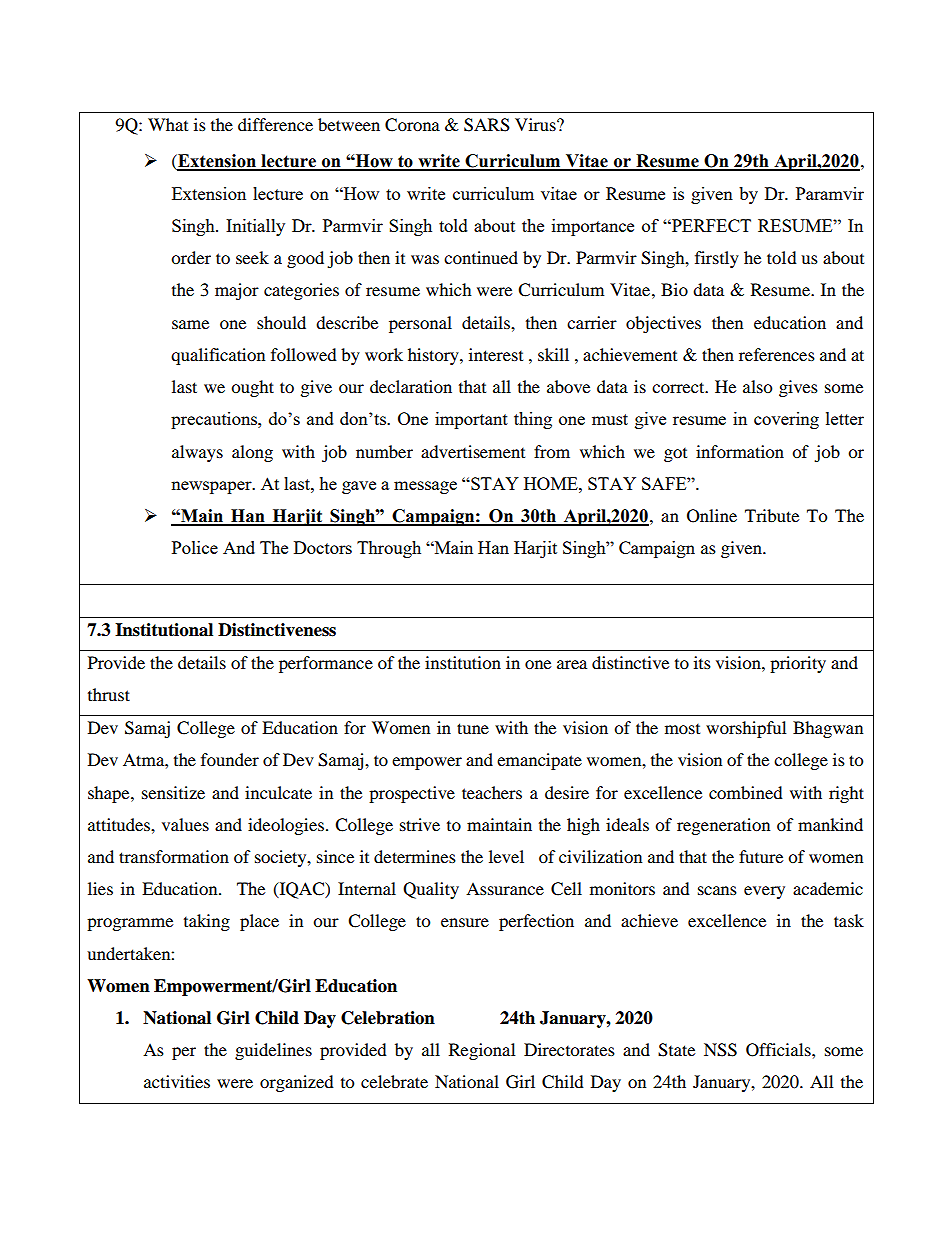 This image has height=1233, width=952. I want to click on values, so click(185, 824).
